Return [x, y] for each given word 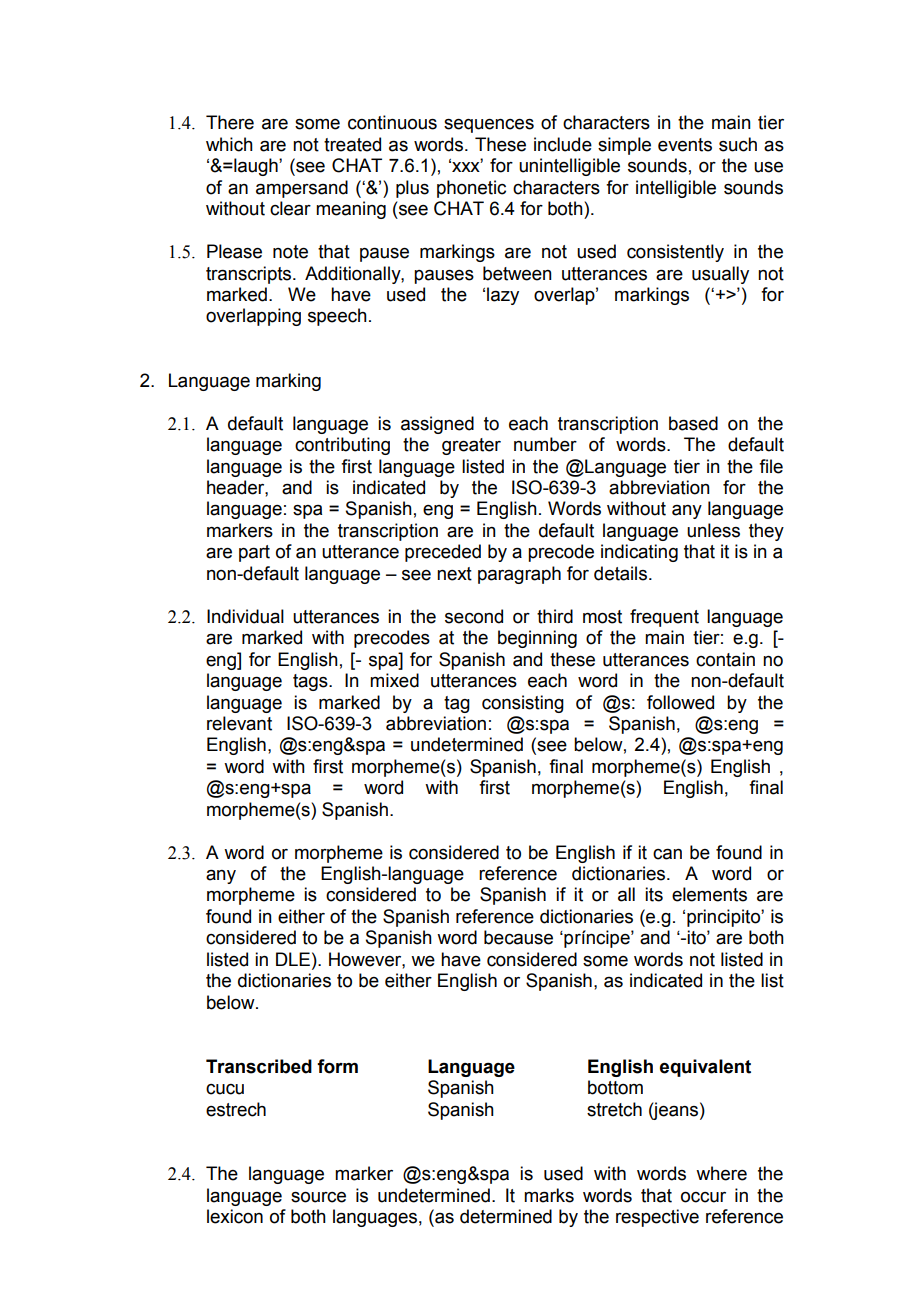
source [318, 1197]
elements [709, 894]
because [518, 937]
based [693, 423]
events [685, 145]
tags [311, 682]
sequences [489, 126]
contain [725, 659]
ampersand [302, 189]
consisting [523, 704]
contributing [342, 446]
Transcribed [259, 1066]
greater [471, 446]
